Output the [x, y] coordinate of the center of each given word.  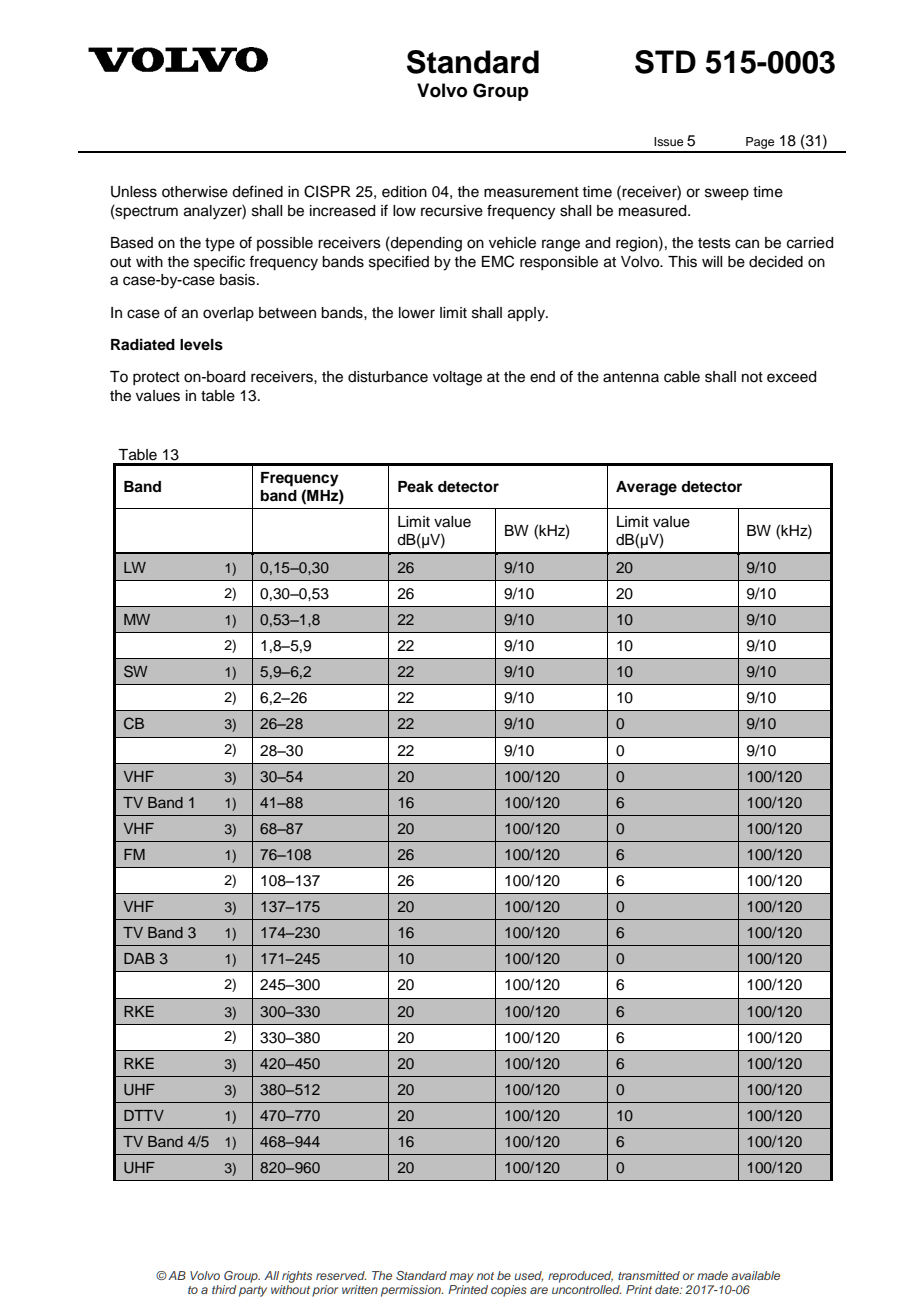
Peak [416, 486]
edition [404, 192]
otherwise [195, 192]
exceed [791, 377]
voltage [457, 378]
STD [665, 62]
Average [646, 488]
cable [682, 377]
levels [201, 345]
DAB [139, 958]
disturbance [388, 377]
